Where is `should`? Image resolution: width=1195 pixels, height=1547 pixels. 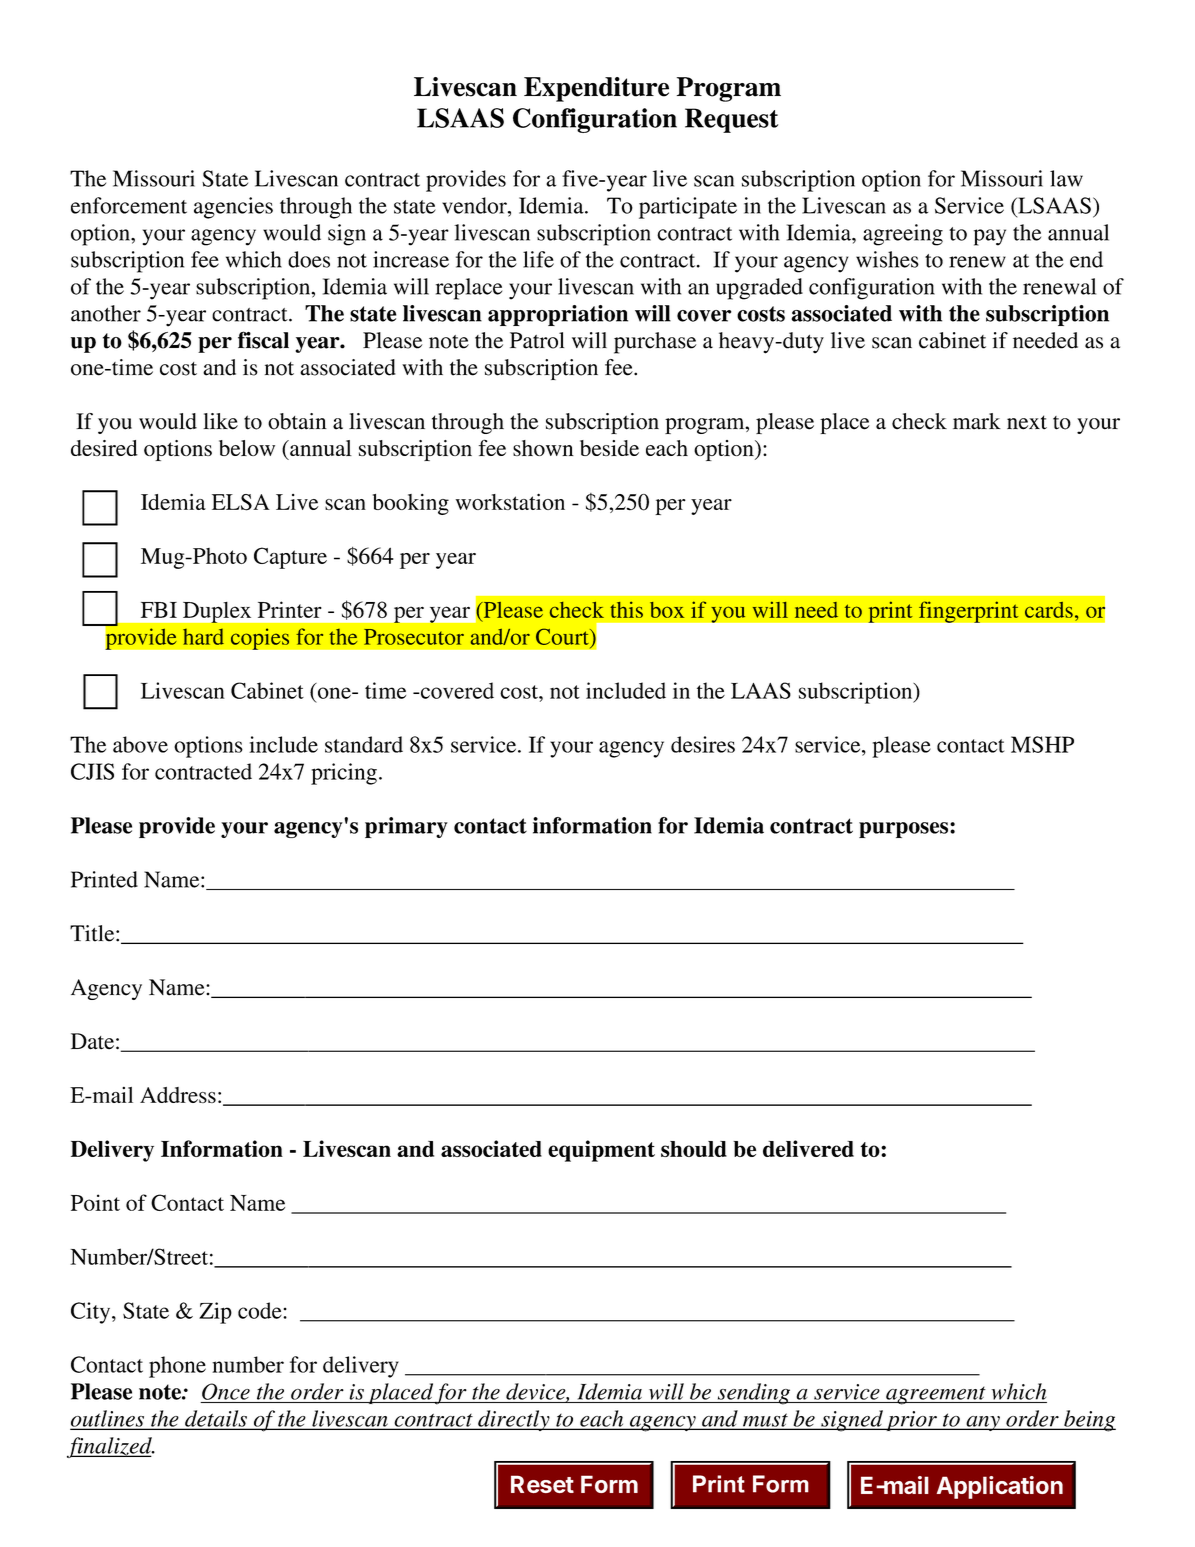 should is located at coordinates (694, 1149).
